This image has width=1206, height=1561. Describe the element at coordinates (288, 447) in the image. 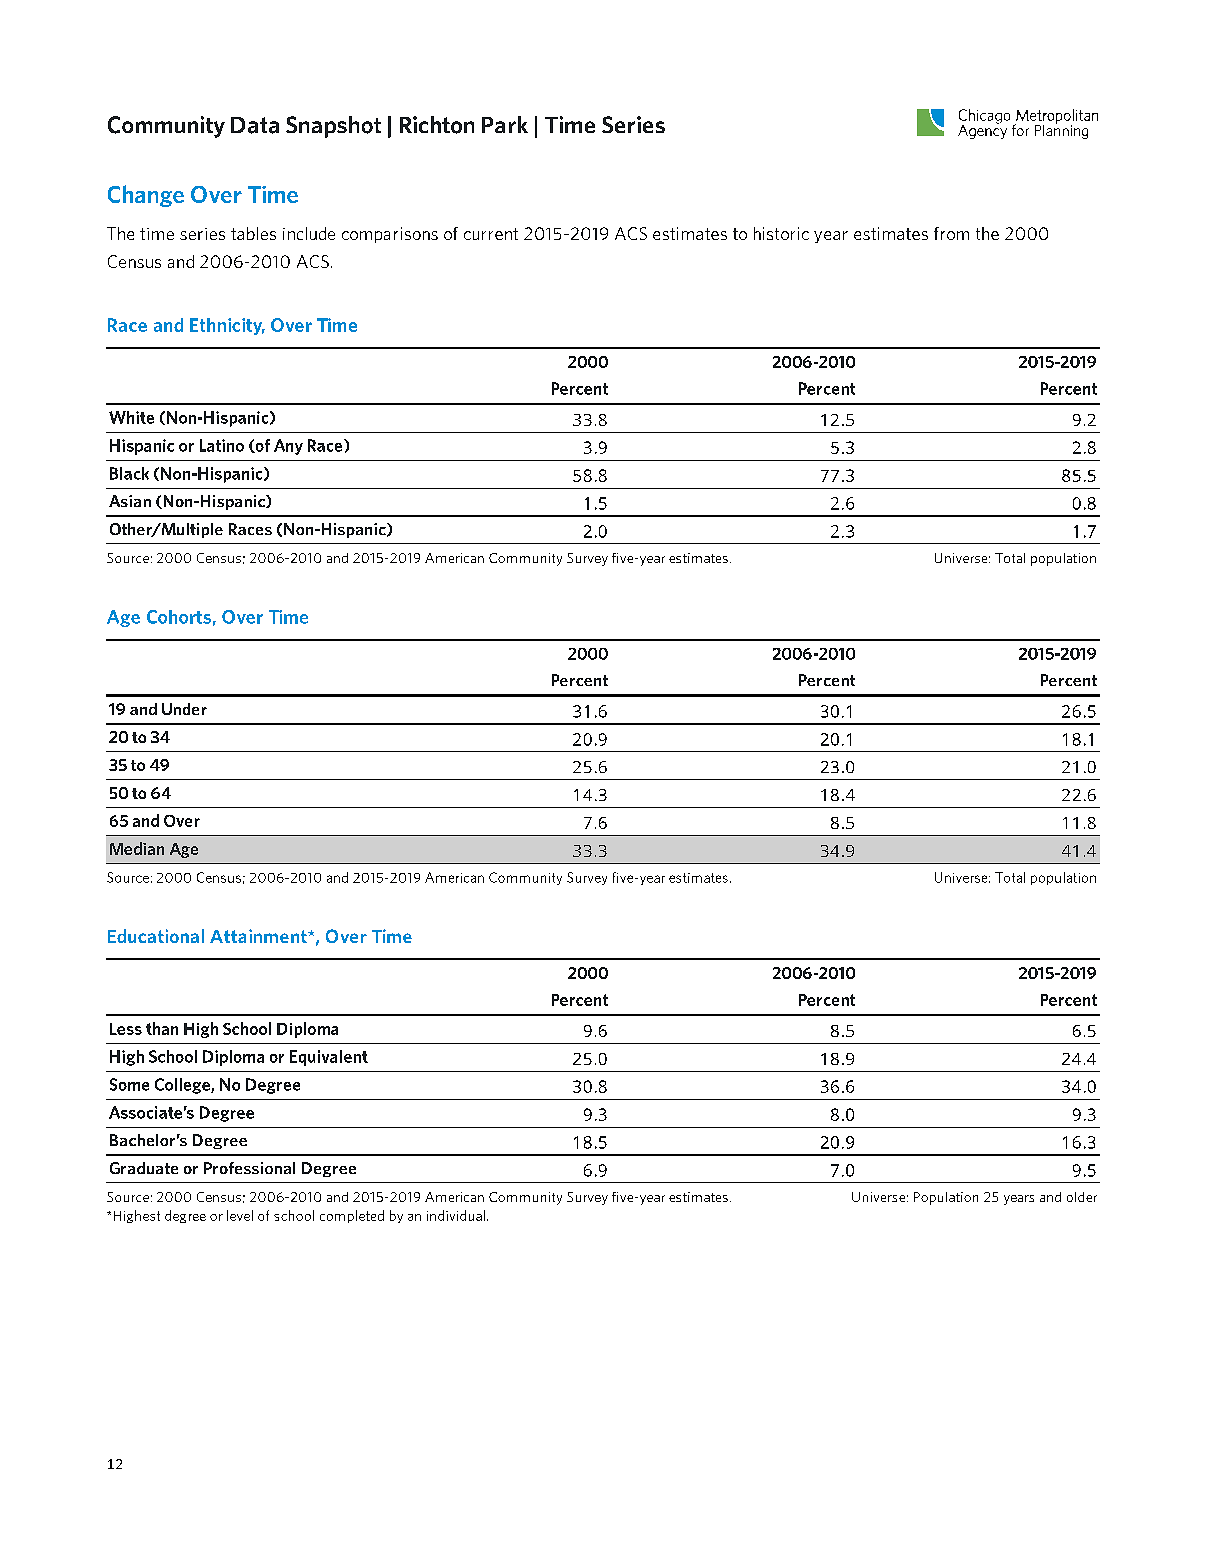

I see `Any` at that location.
